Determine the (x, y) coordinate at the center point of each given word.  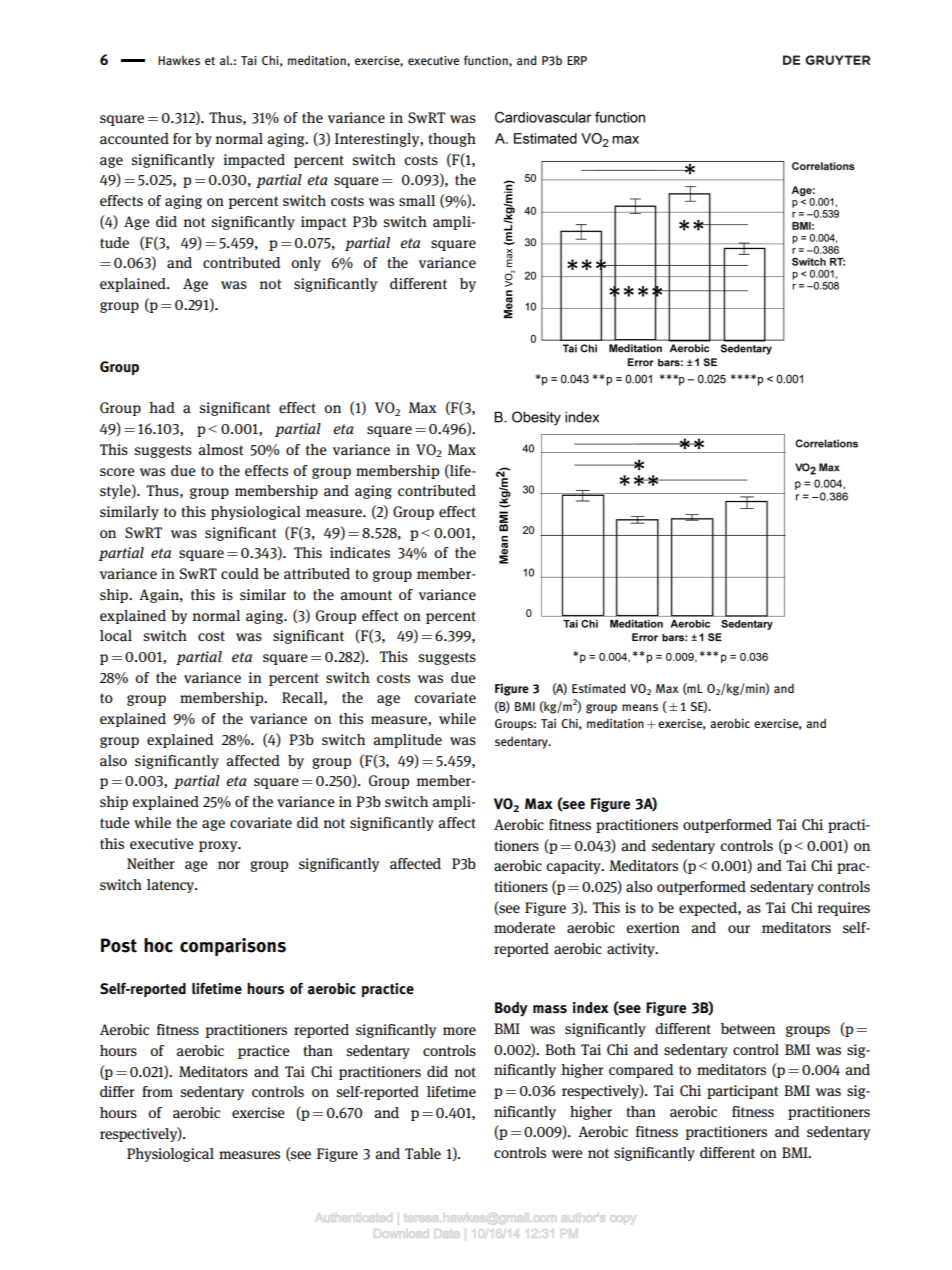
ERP (577, 60)
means (640, 707)
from (157, 1091)
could (240, 573)
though (452, 140)
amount (366, 595)
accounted (134, 139)
